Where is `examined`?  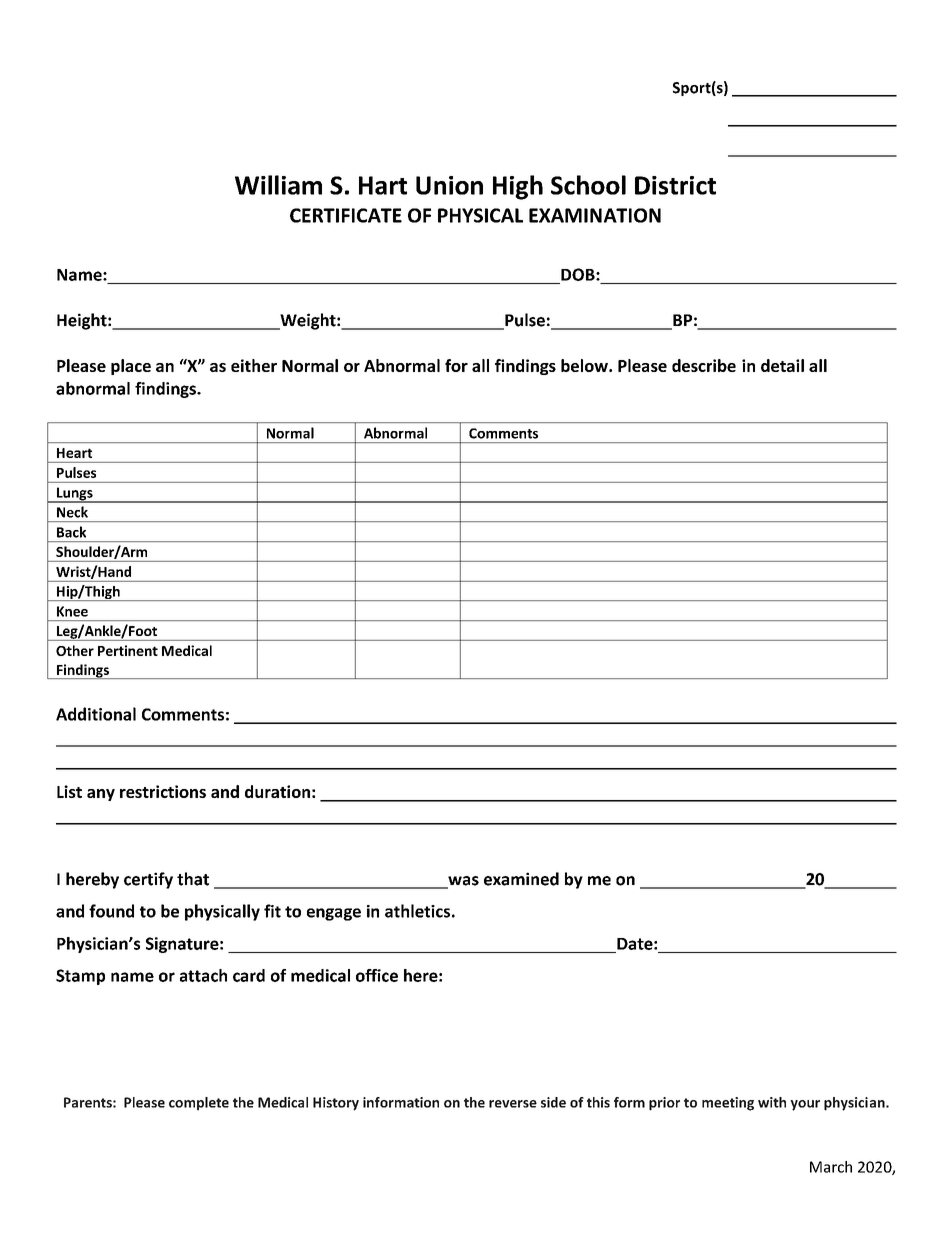
examined is located at coordinates (521, 879).
